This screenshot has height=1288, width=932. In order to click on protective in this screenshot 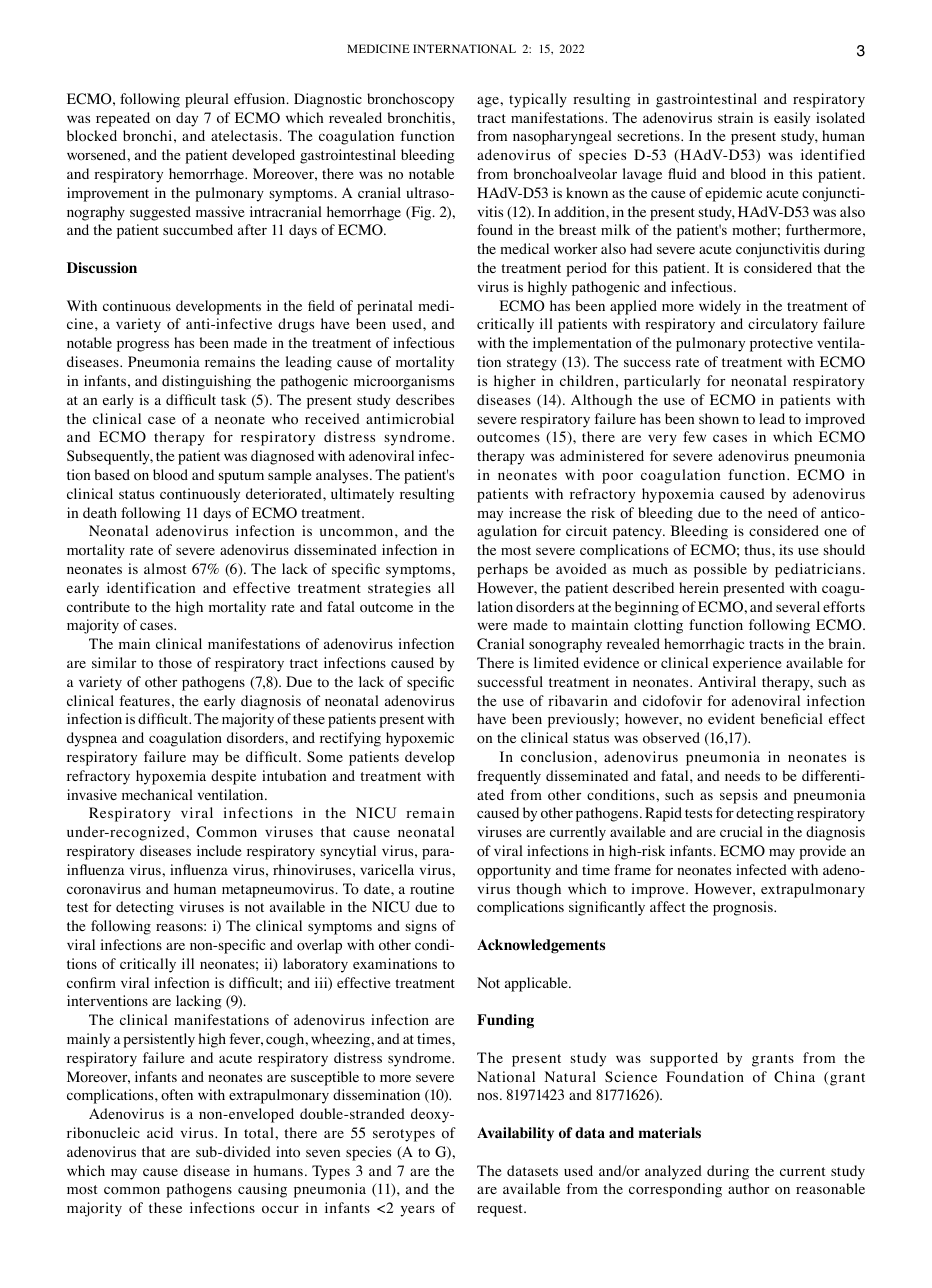, I will do `click(781, 344)`.
